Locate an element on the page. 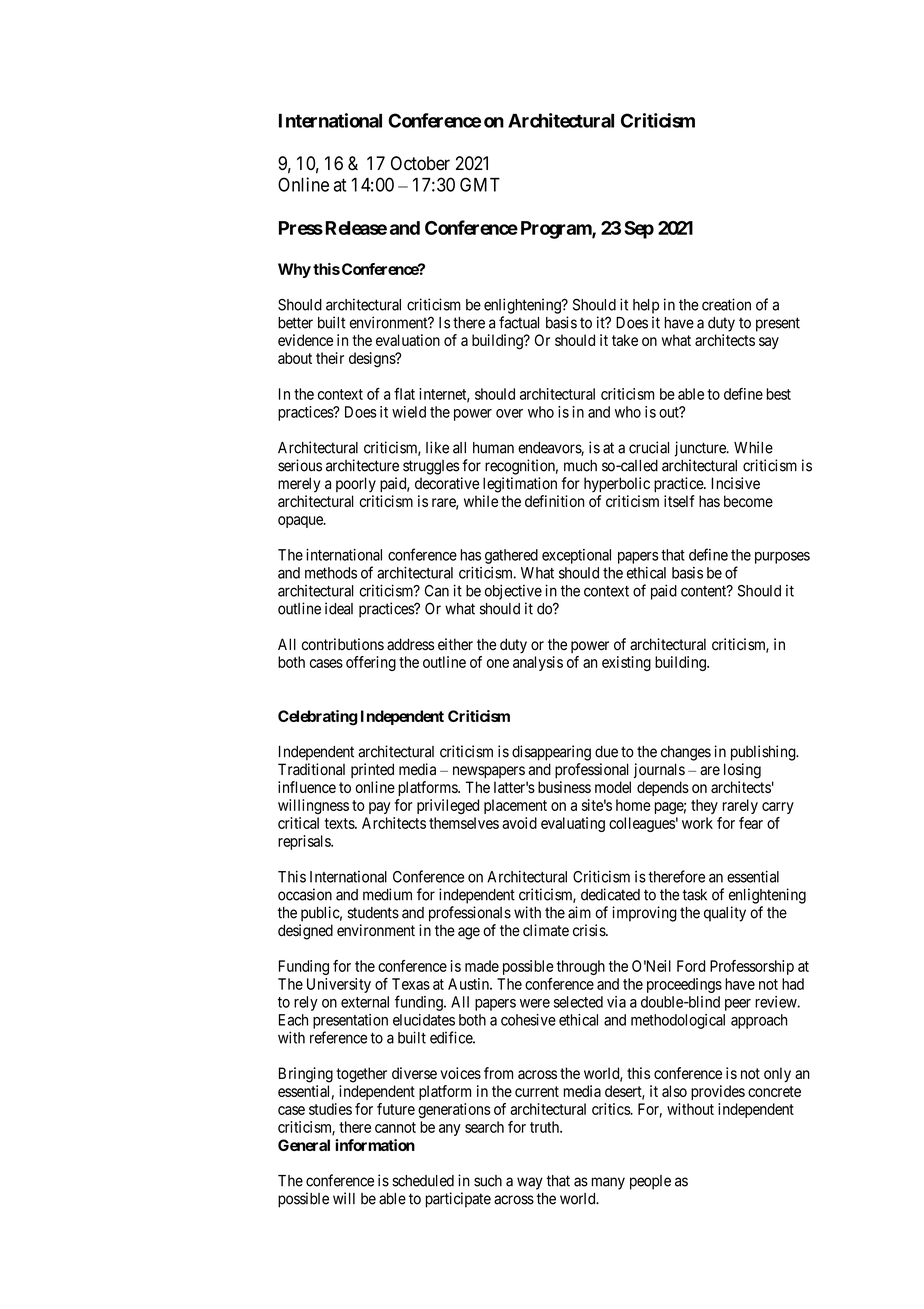 The width and height of the image is (924, 1309). Incisive is located at coordinates (735, 483).
